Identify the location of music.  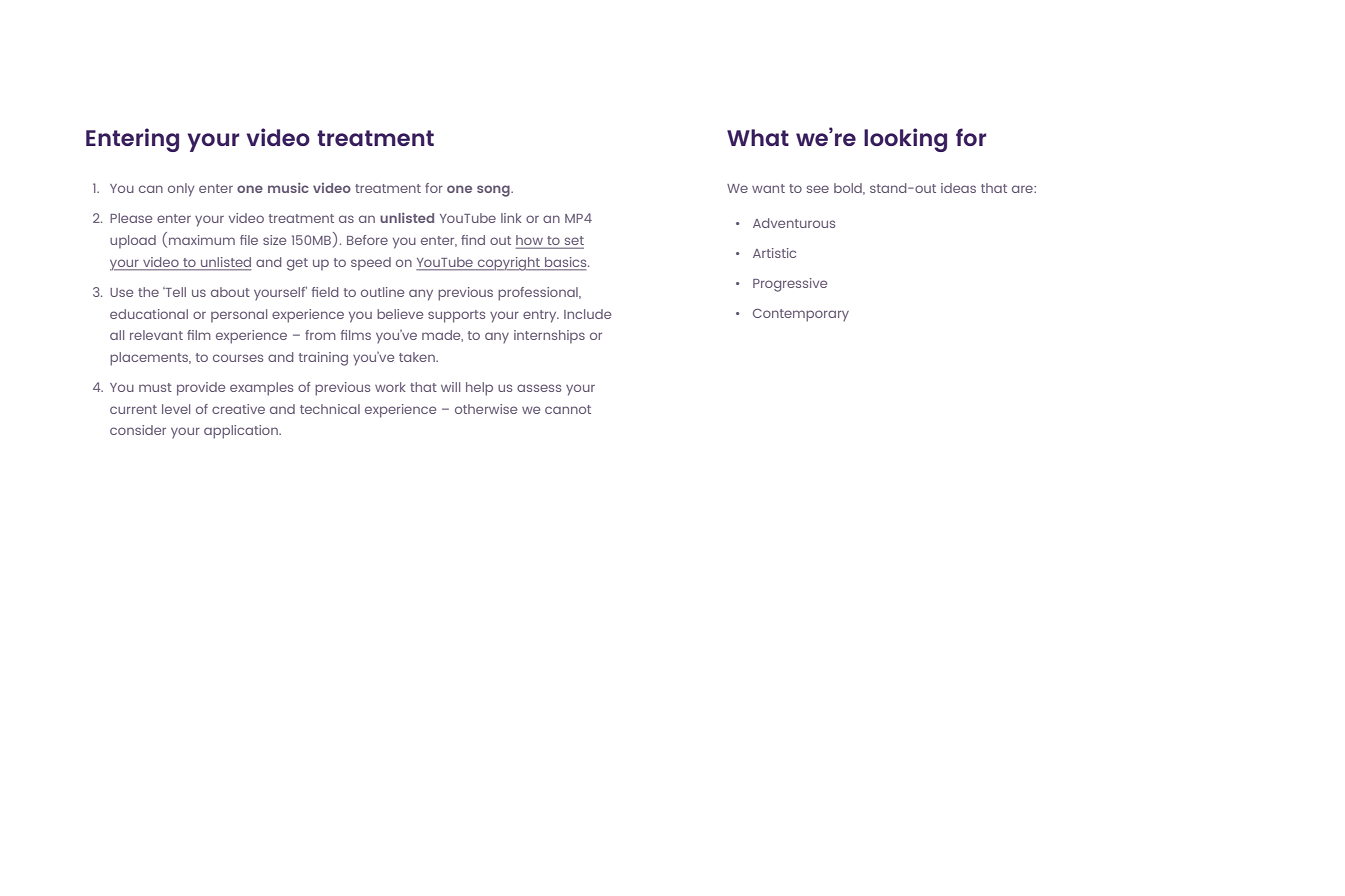
(288, 188).
